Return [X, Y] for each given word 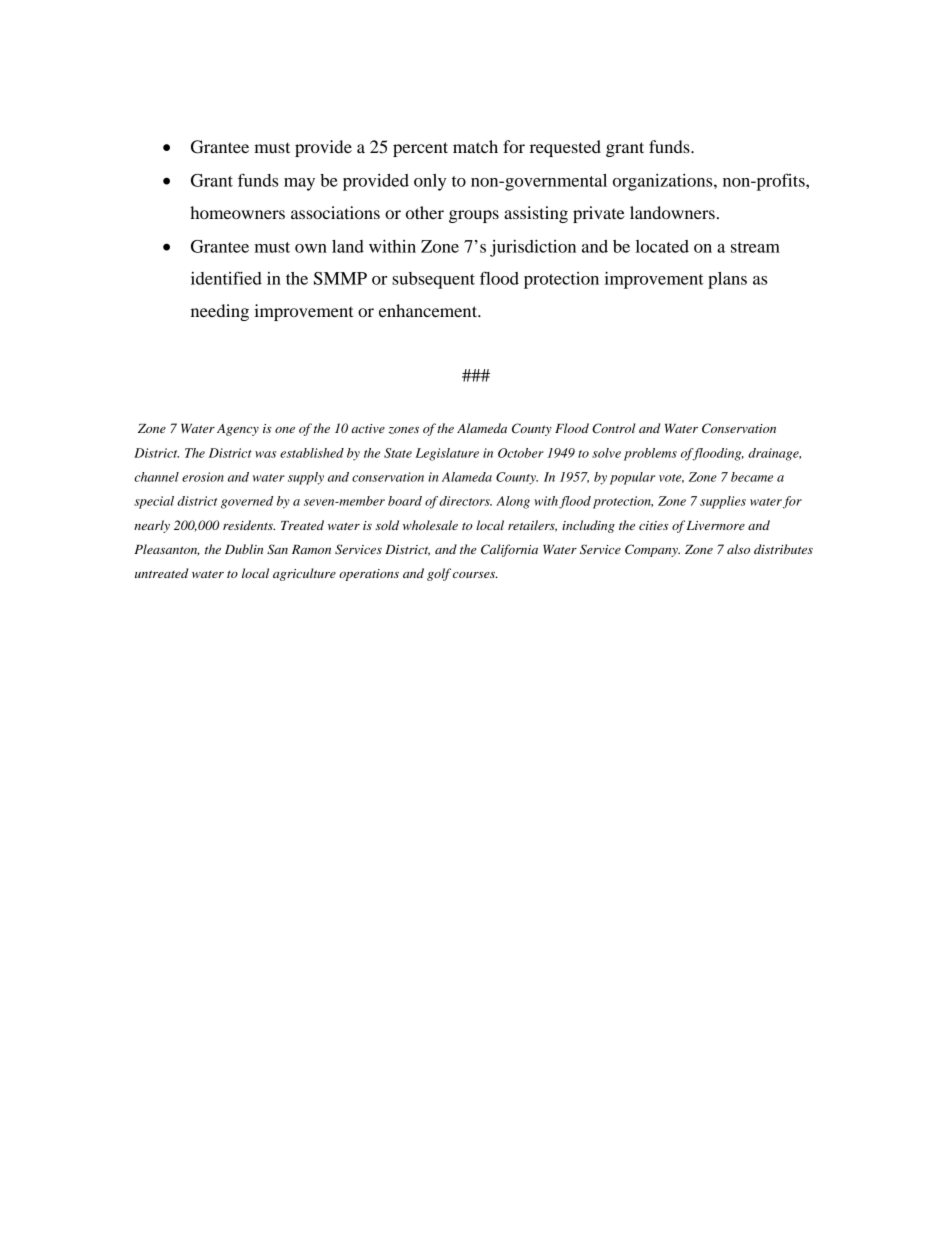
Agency [238, 430]
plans [727, 280]
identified [226, 278]
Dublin [244, 549]
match [475, 146]
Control [614, 428]
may [299, 184]
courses [475, 575]
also [738, 549]
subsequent [433, 280]
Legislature [447, 454]
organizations [664, 182]
